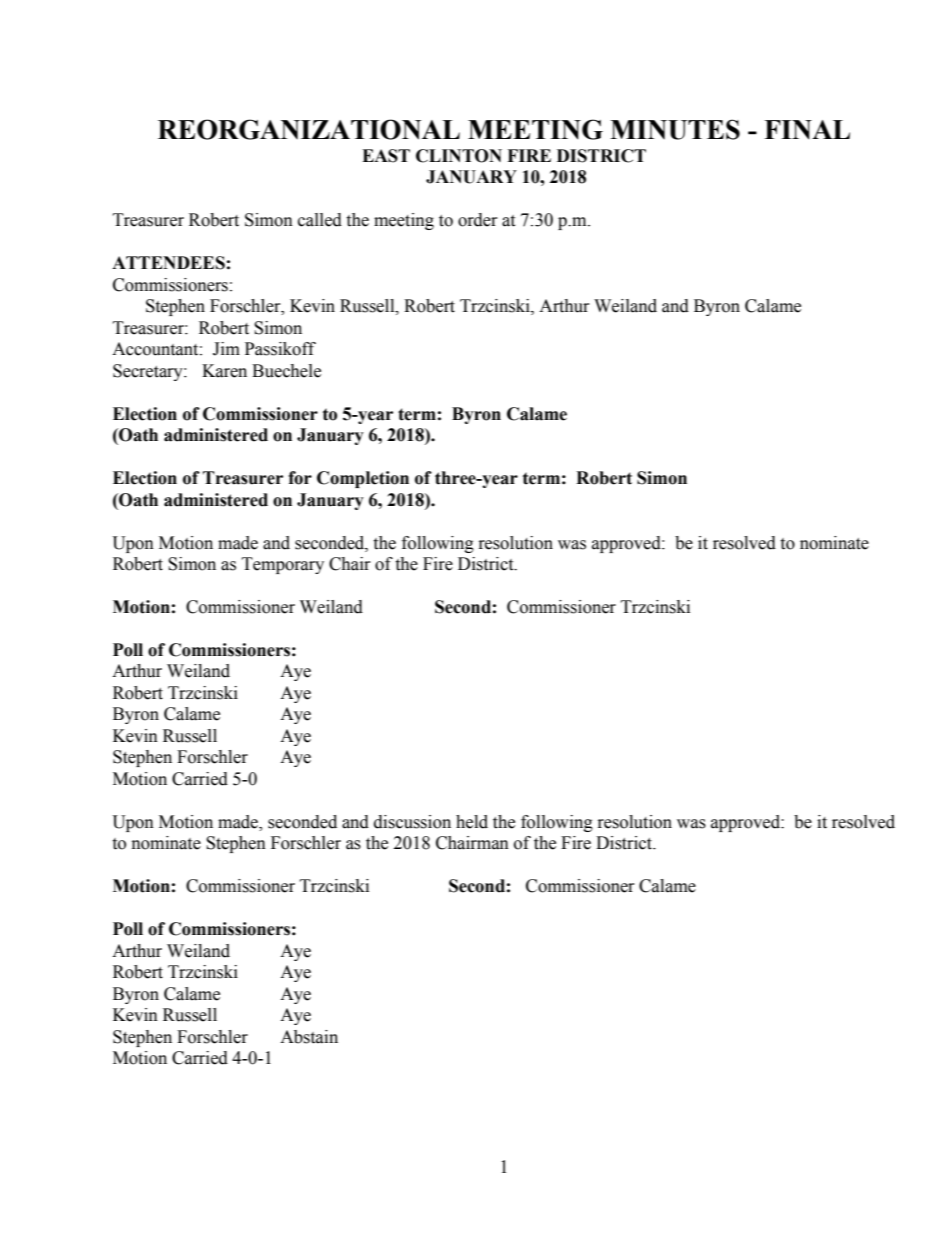  I want to click on Karen, so click(224, 371).
